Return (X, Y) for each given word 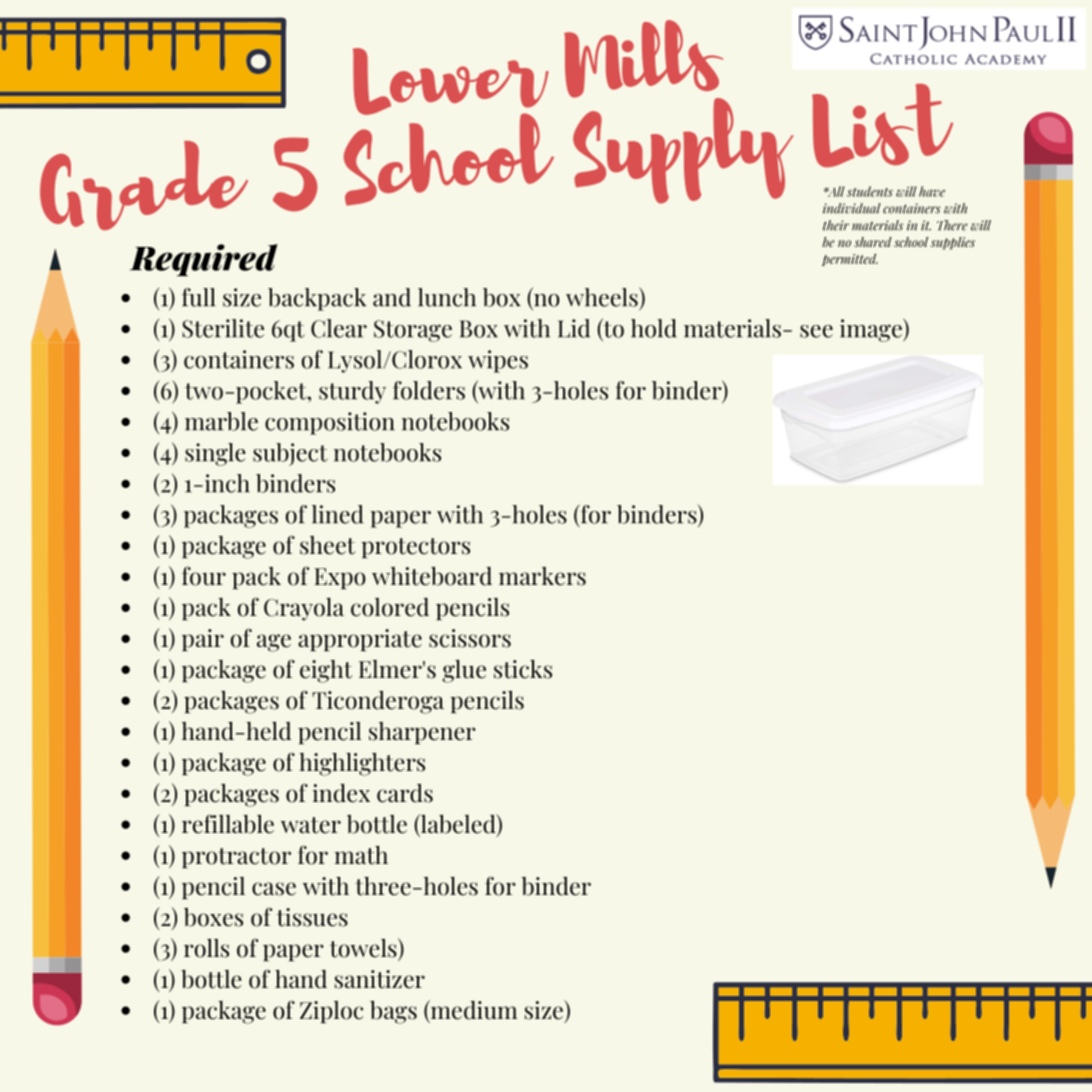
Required (204, 260)
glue (464, 671)
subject (290, 454)
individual (852, 208)
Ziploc (331, 1012)
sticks (523, 669)
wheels (603, 297)
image (872, 330)
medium (473, 1010)
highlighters (362, 764)
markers (542, 576)
